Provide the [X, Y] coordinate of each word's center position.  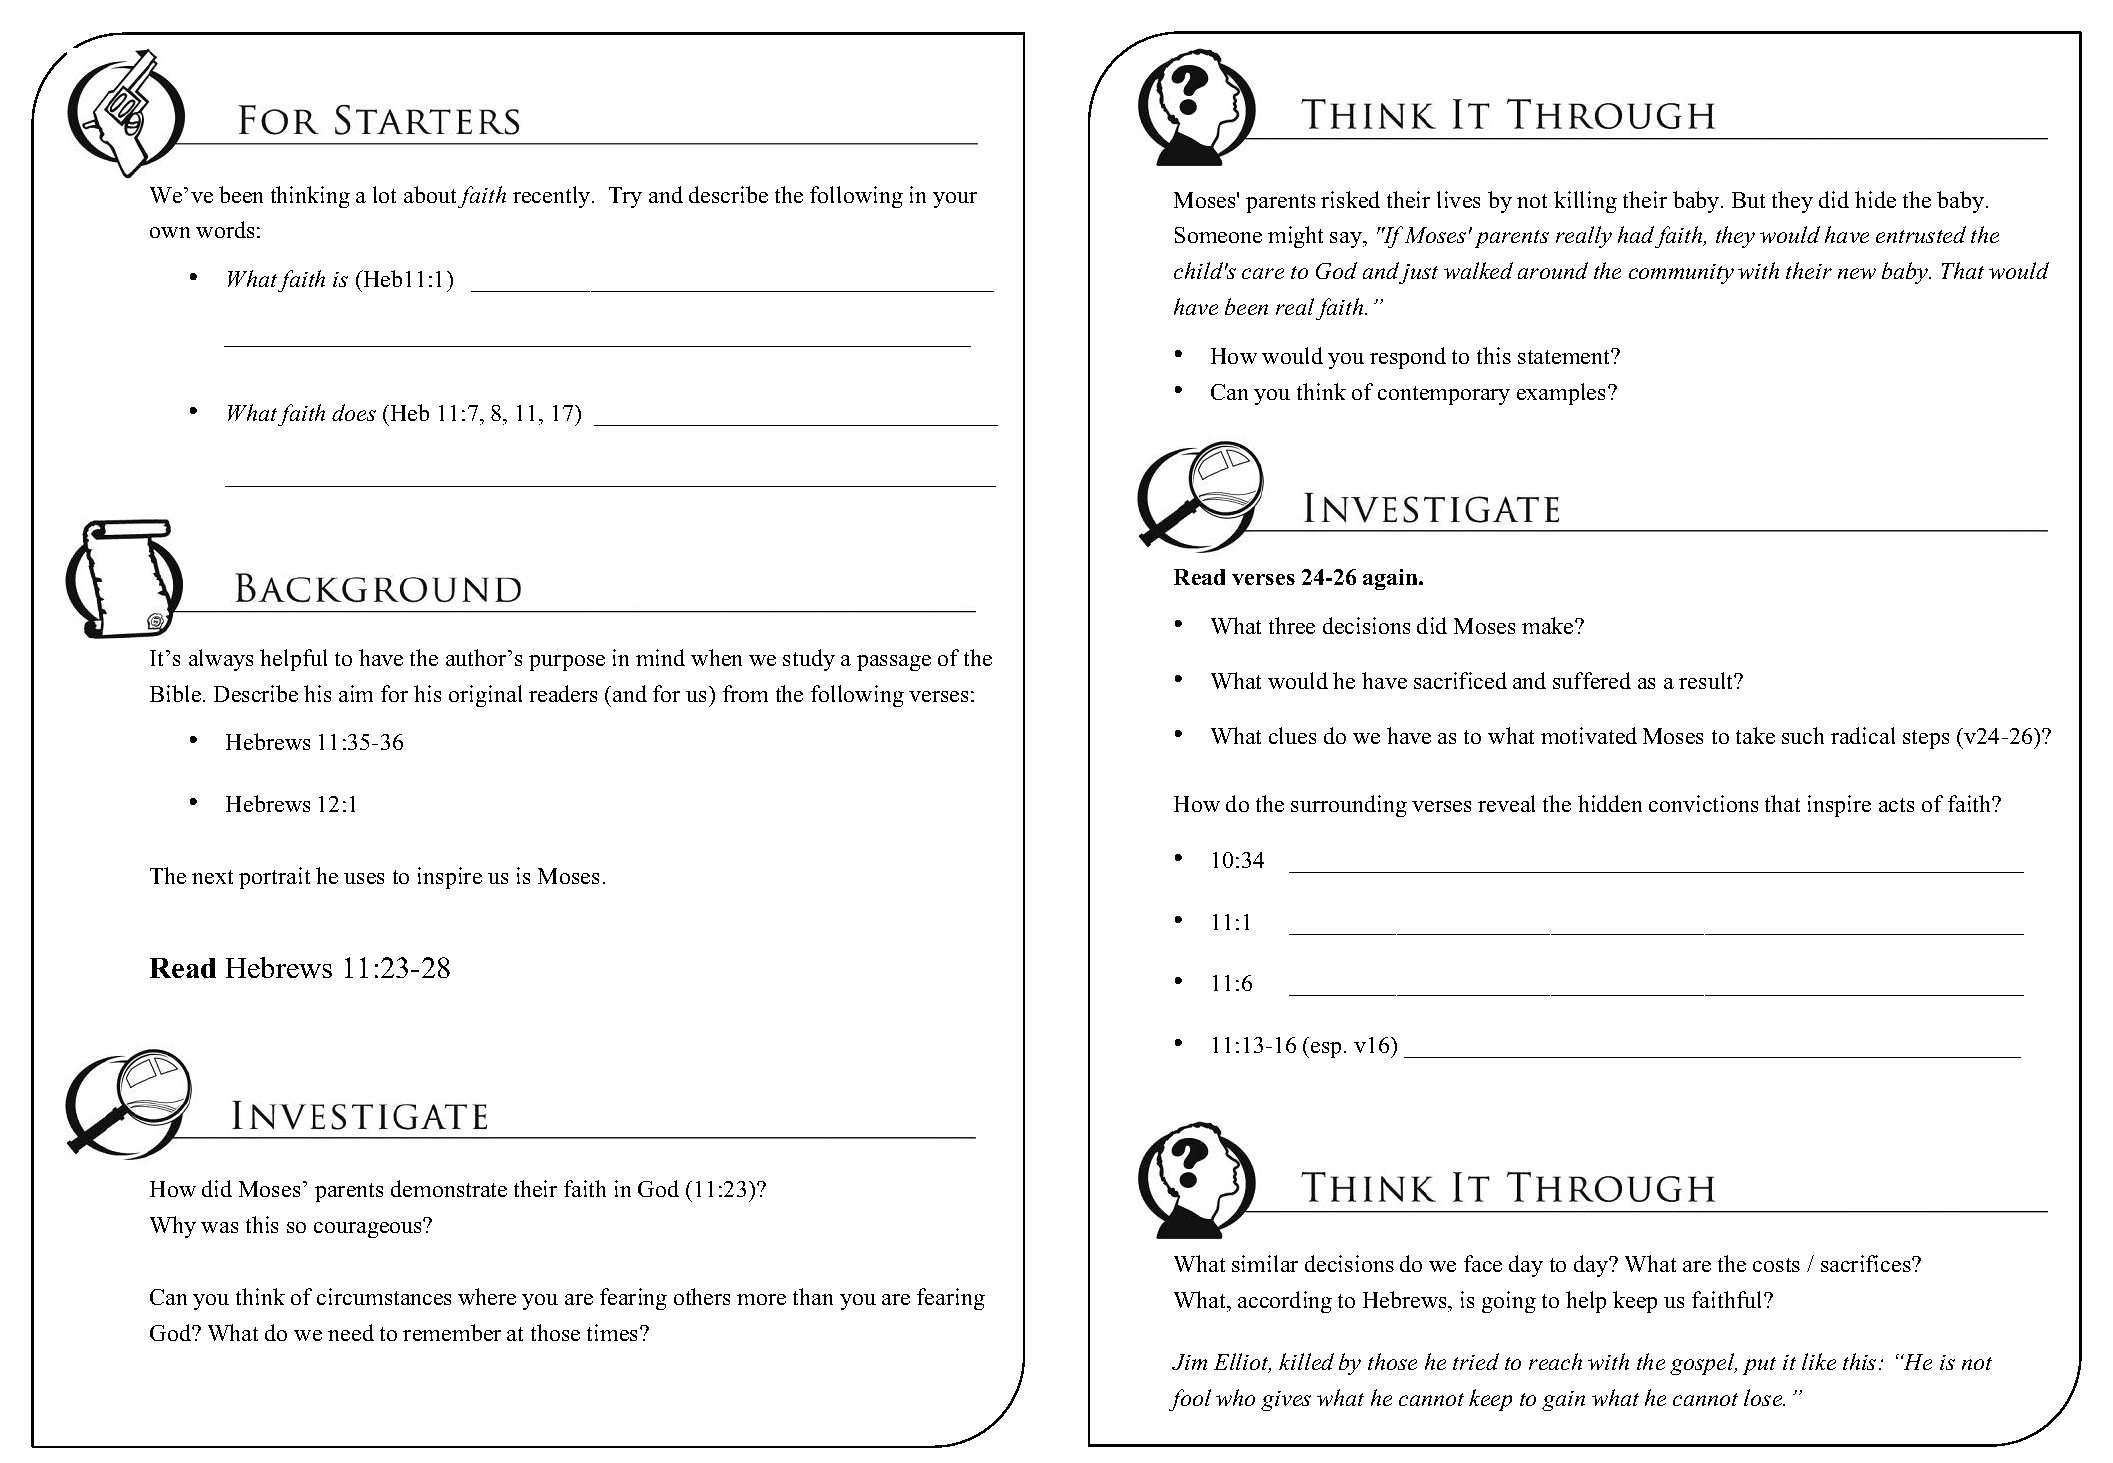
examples [1563, 394]
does [354, 412]
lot [384, 194]
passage [894, 663]
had [1636, 234]
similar [1265, 1263]
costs [1776, 1265]
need [351, 1332]
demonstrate [449, 1188]
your [955, 200]
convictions [1703, 803]
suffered [1592, 680]
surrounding [1349, 806]
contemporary [1444, 395]
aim [356, 693]
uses [364, 878]
